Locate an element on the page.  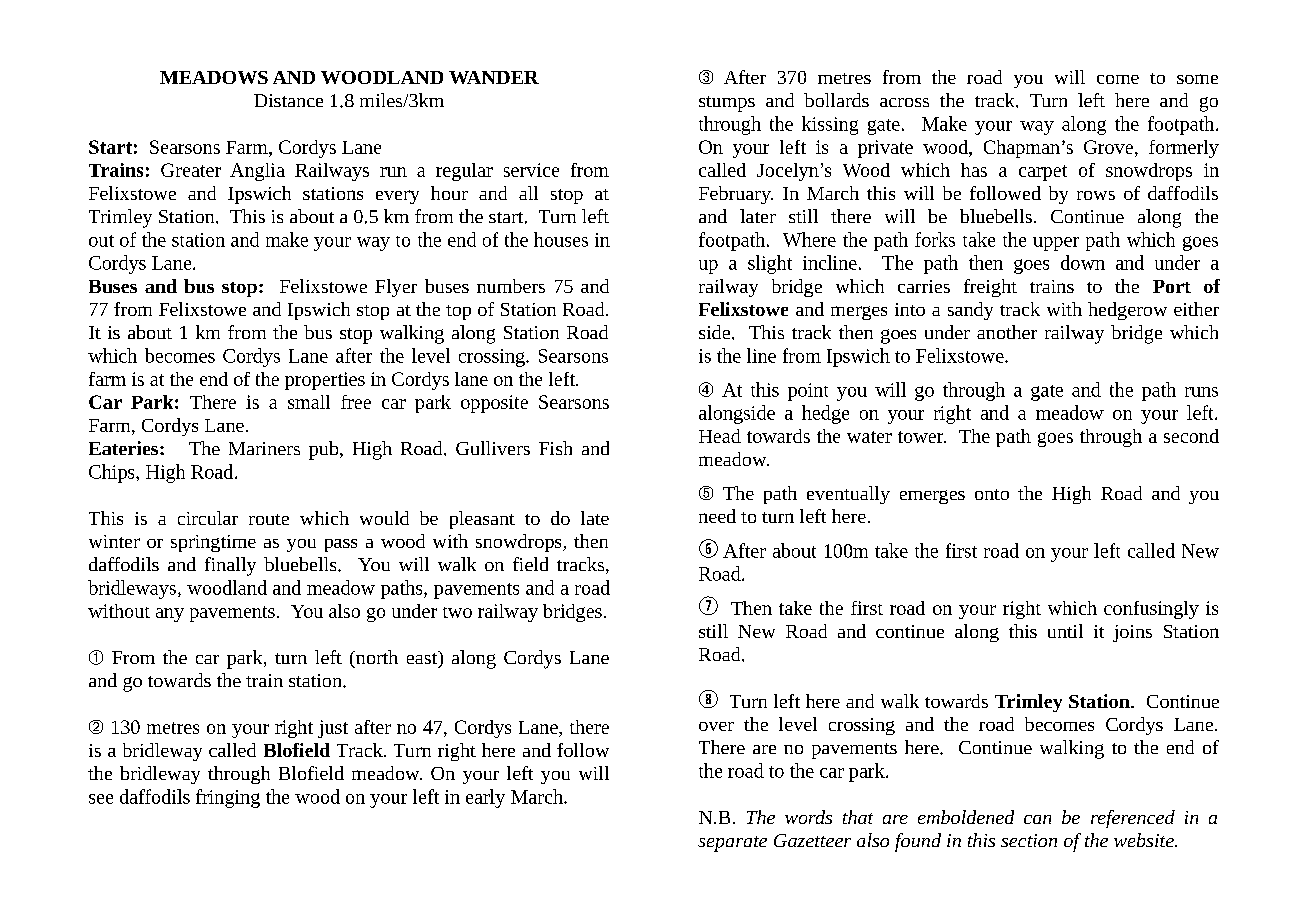
need is located at coordinates (717, 516).
